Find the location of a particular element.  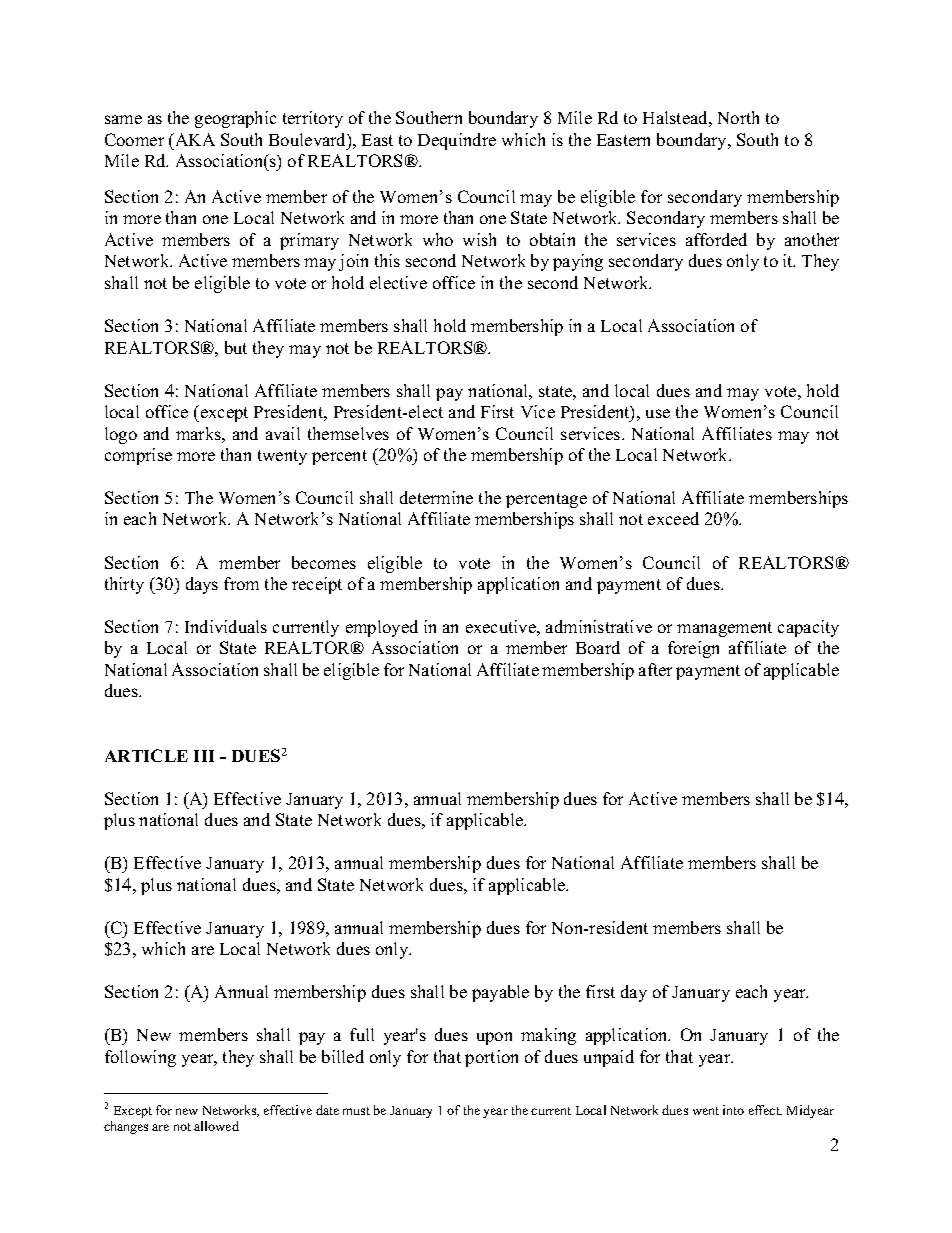

themselves is located at coordinates (348, 433).
